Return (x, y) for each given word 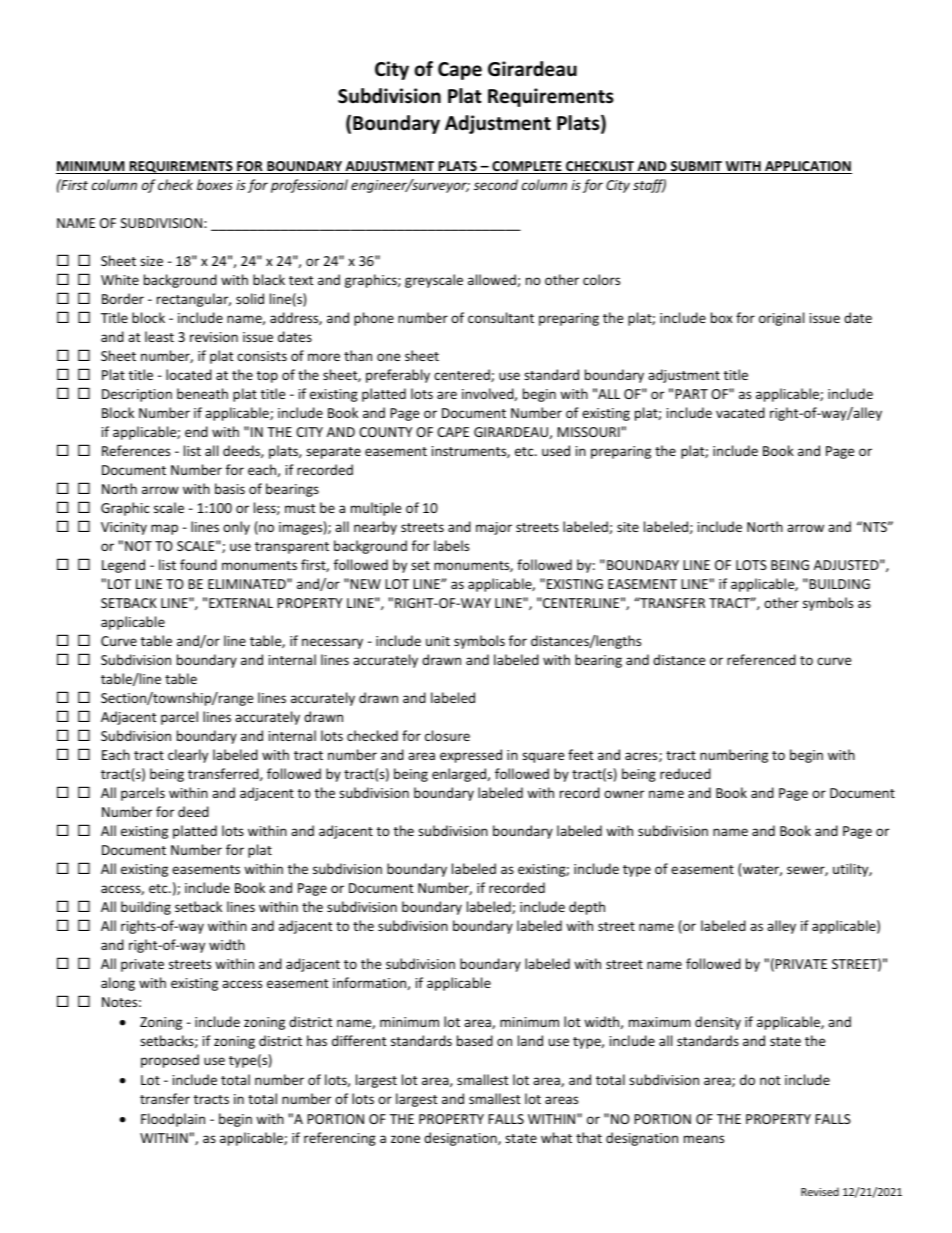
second (496, 184)
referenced (761, 659)
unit (438, 641)
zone (405, 1139)
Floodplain (173, 1120)
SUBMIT (697, 167)
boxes (215, 184)
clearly (188, 756)
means (704, 1139)
